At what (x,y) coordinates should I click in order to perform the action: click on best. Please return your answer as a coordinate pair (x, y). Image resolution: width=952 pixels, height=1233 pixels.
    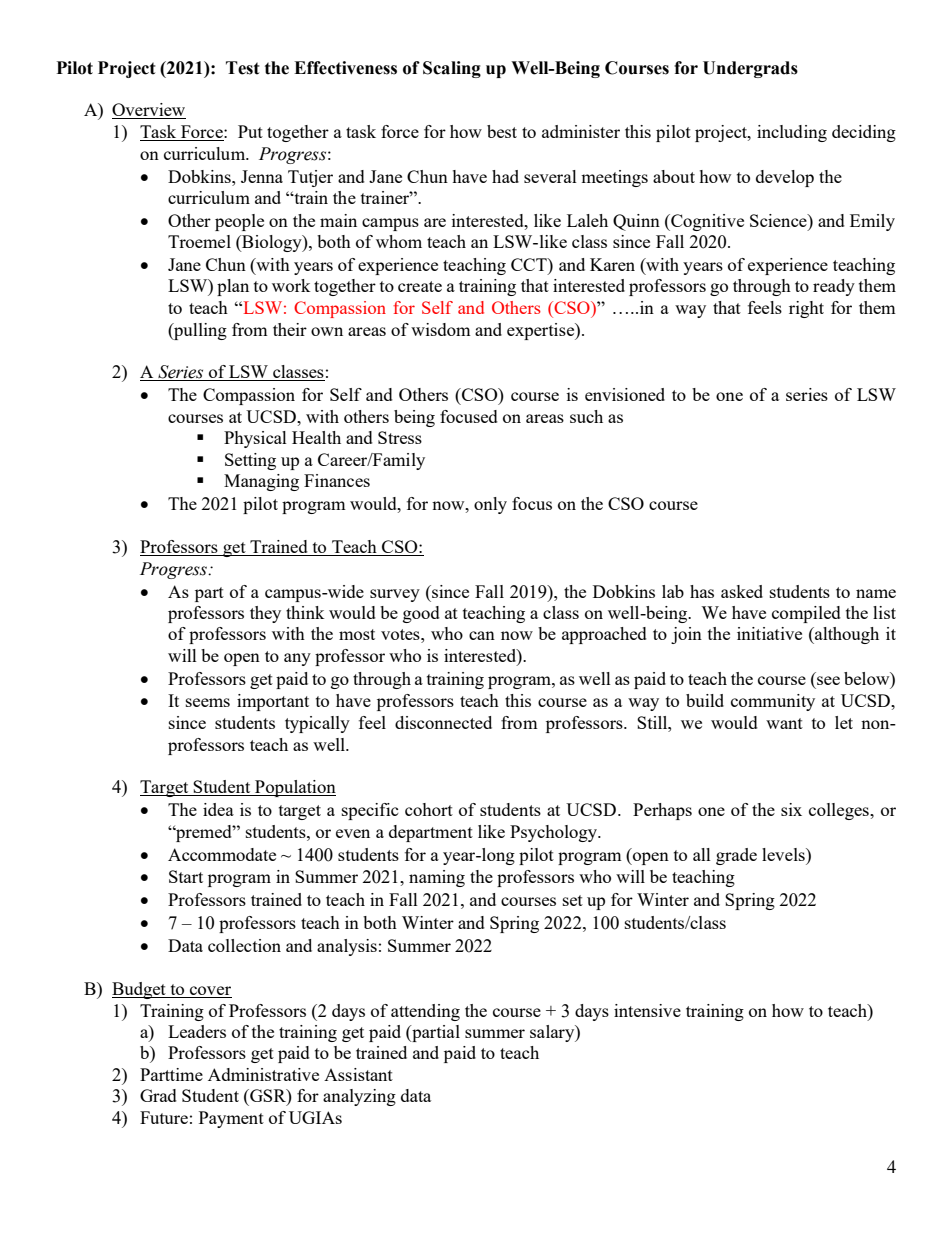
    Looking at the image, I should click on (502, 131).
